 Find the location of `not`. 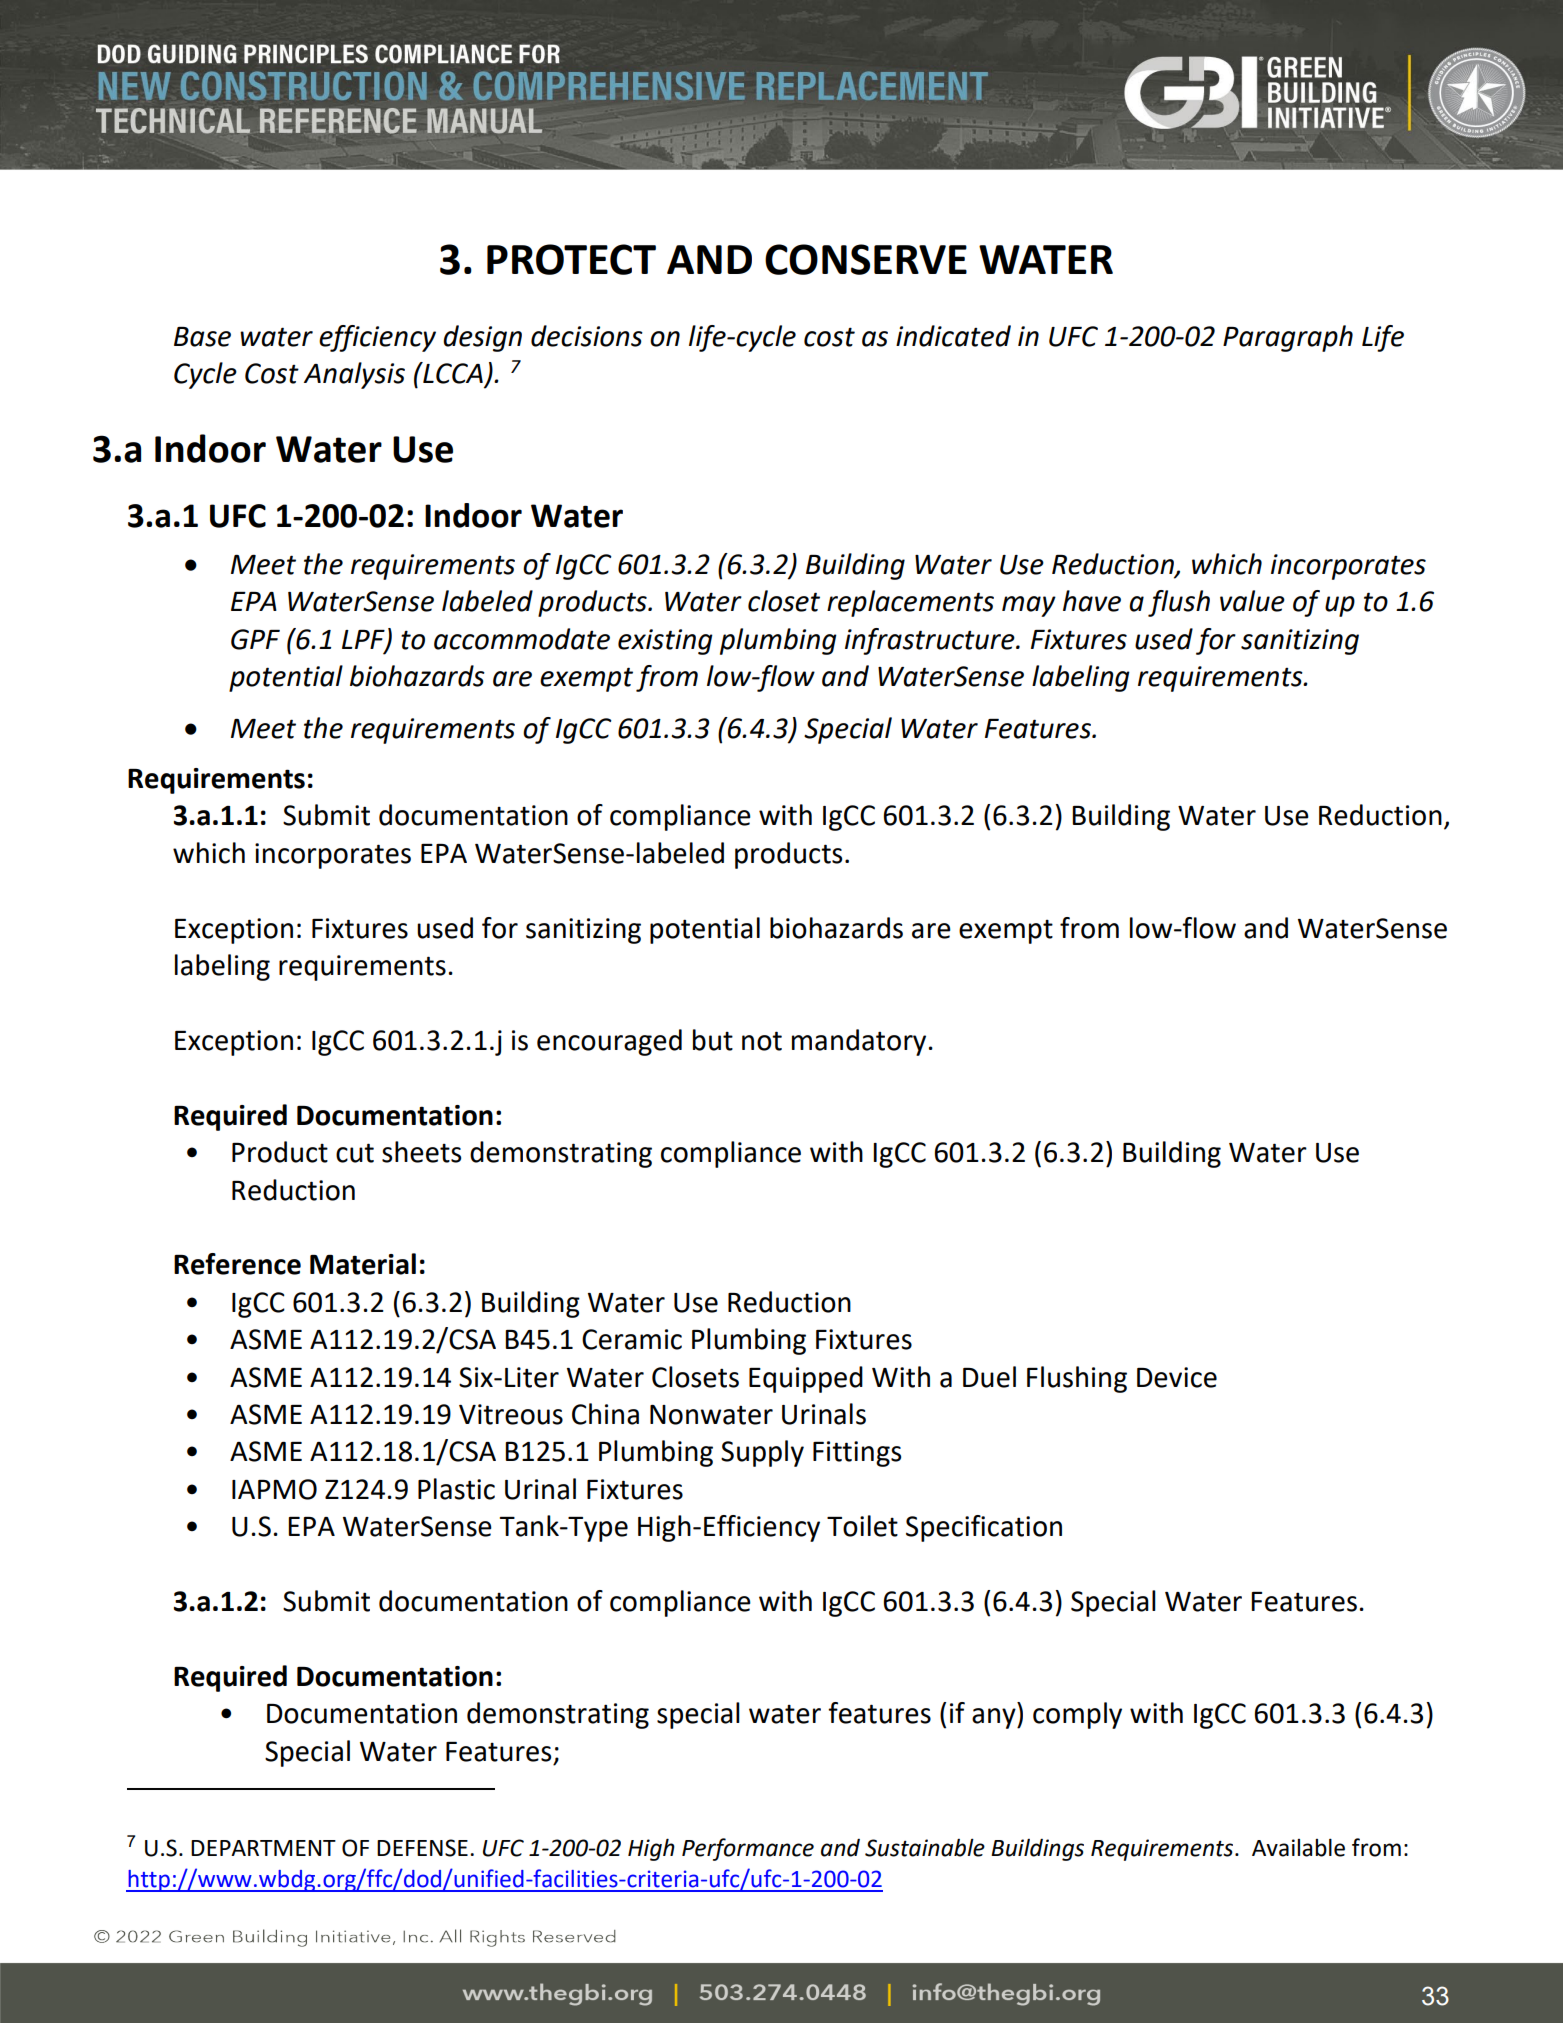

not is located at coordinates (762, 1041).
